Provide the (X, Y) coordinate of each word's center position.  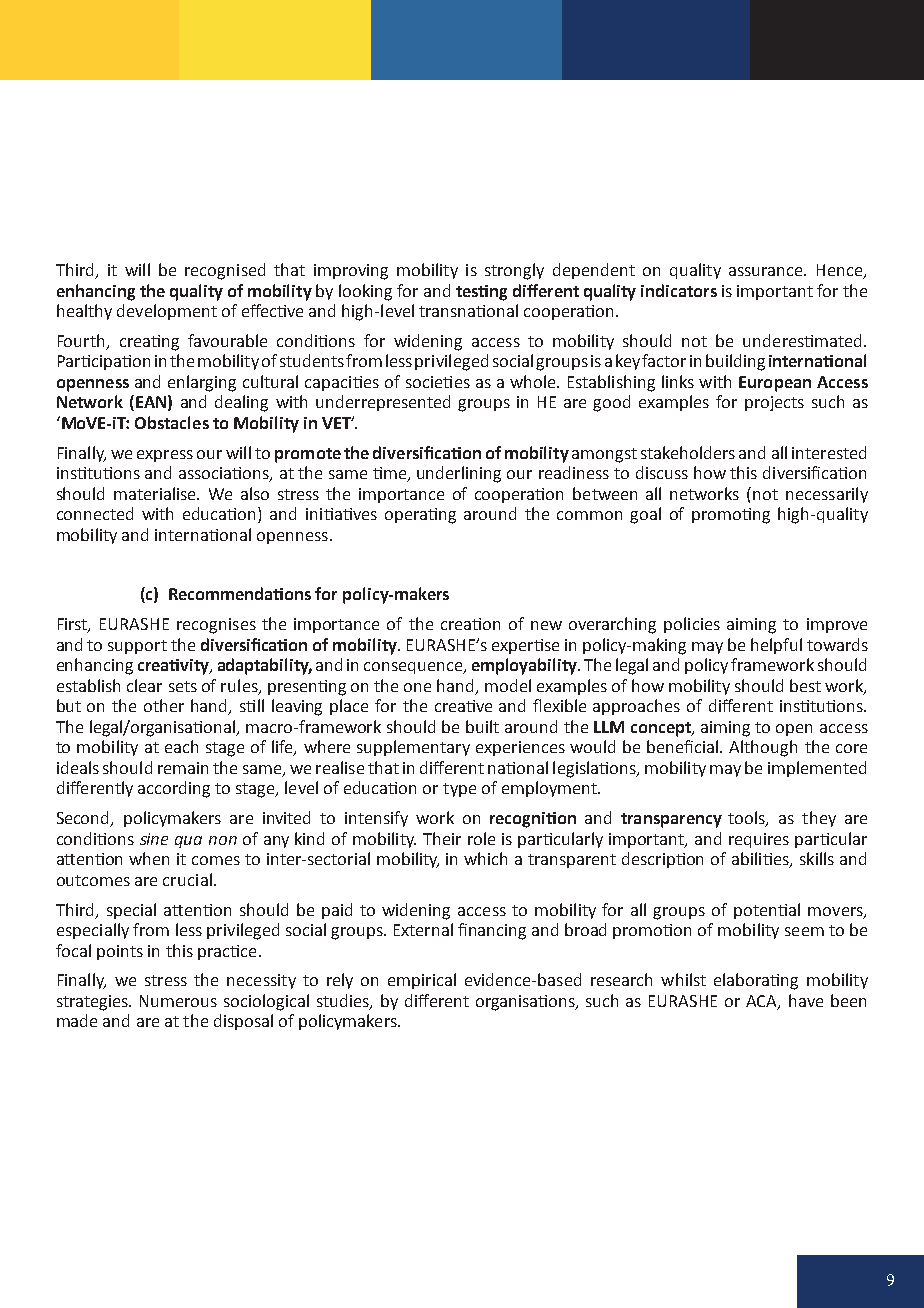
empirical (422, 981)
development (167, 312)
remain (183, 768)
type (459, 790)
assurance (767, 271)
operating (420, 516)
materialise (156, 493)
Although (763, 748)
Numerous (178, 1001)
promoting (731, 516)
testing (481, 293)
